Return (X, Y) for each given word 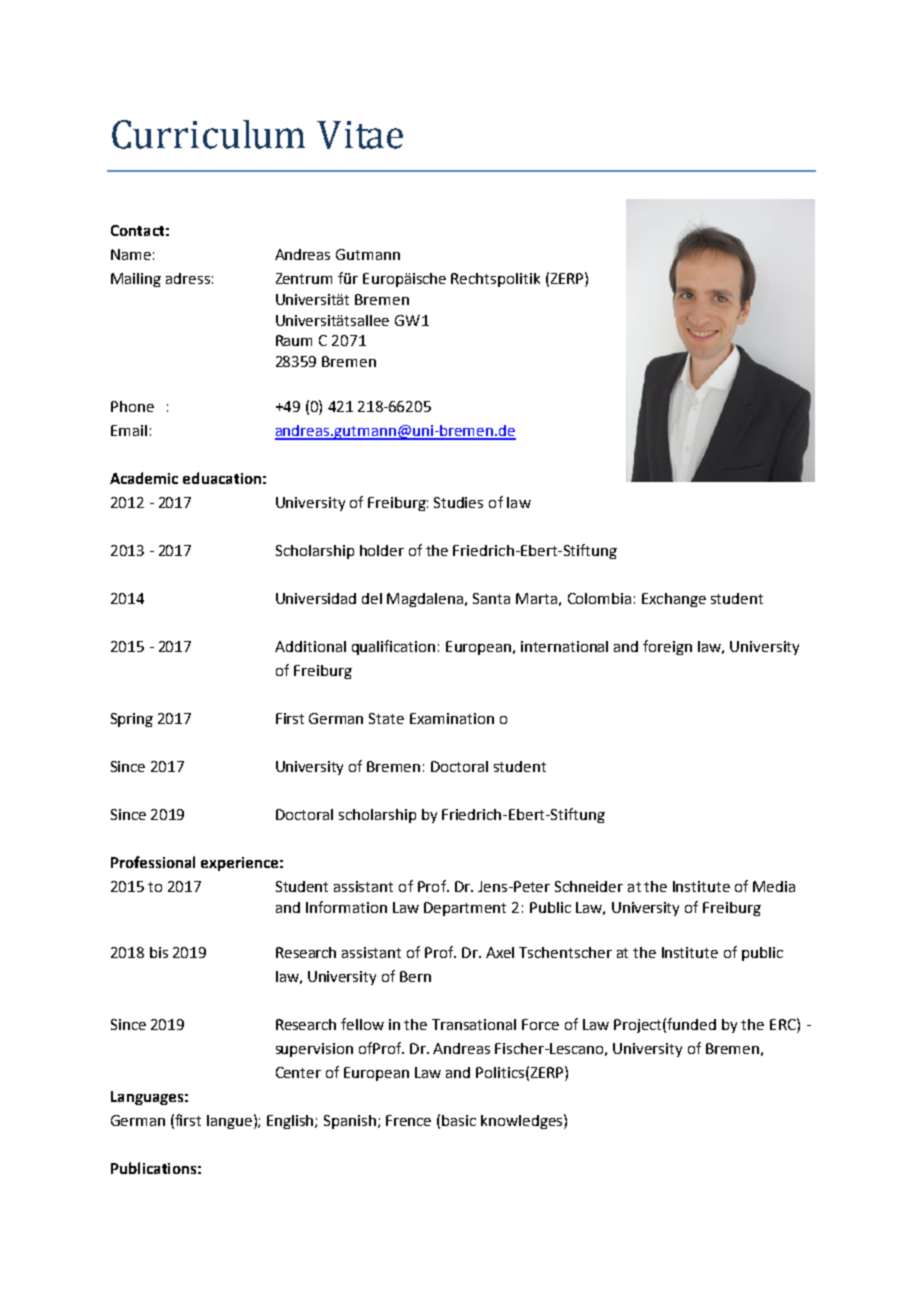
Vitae (360, 135)
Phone (132, 406)
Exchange (674, 600)
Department (465, 909)
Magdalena (426, 600)
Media (774, 886)
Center (298, 1072)
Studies (458, 502)
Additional (310, 646)
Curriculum (208, 134)
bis (159, 952)
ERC (784, 1024)
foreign (667, 647)
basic (459, 1120)
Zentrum (304, 278)
